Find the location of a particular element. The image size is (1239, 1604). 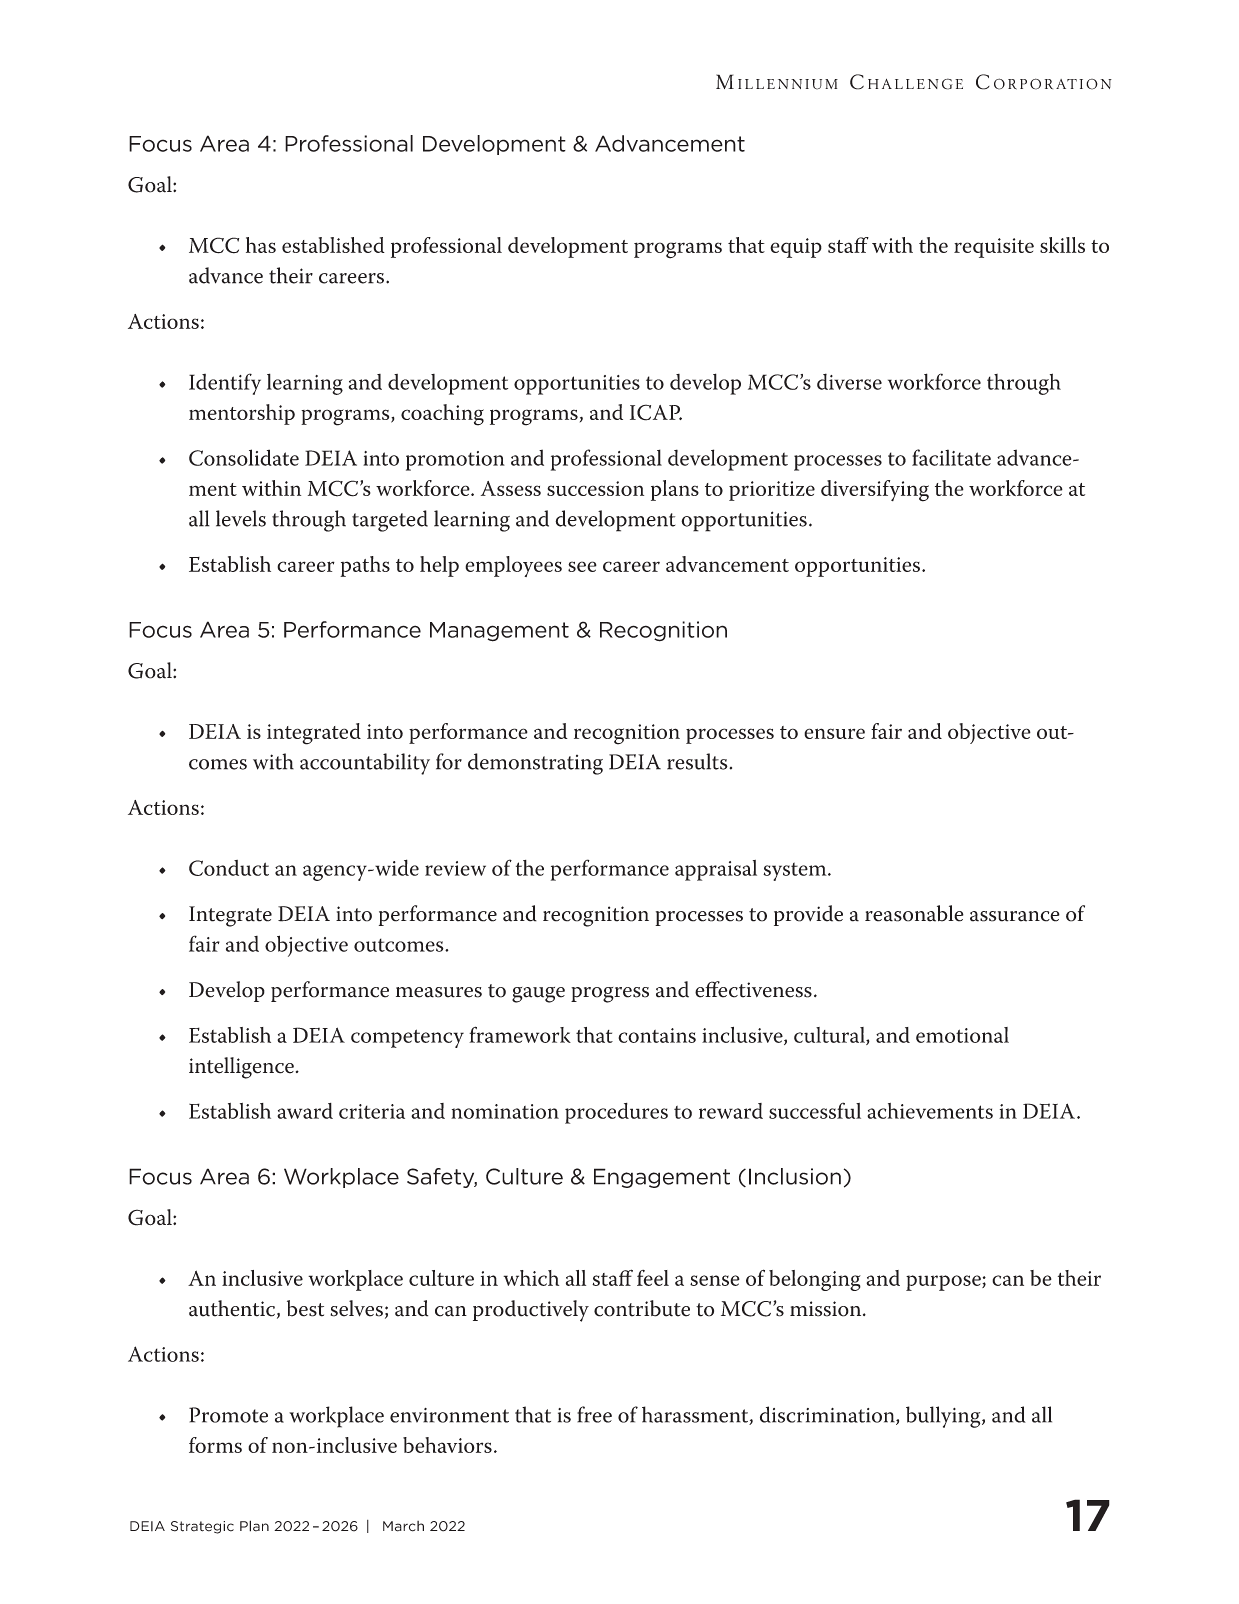

levels is located at coordinates (241, 518).
